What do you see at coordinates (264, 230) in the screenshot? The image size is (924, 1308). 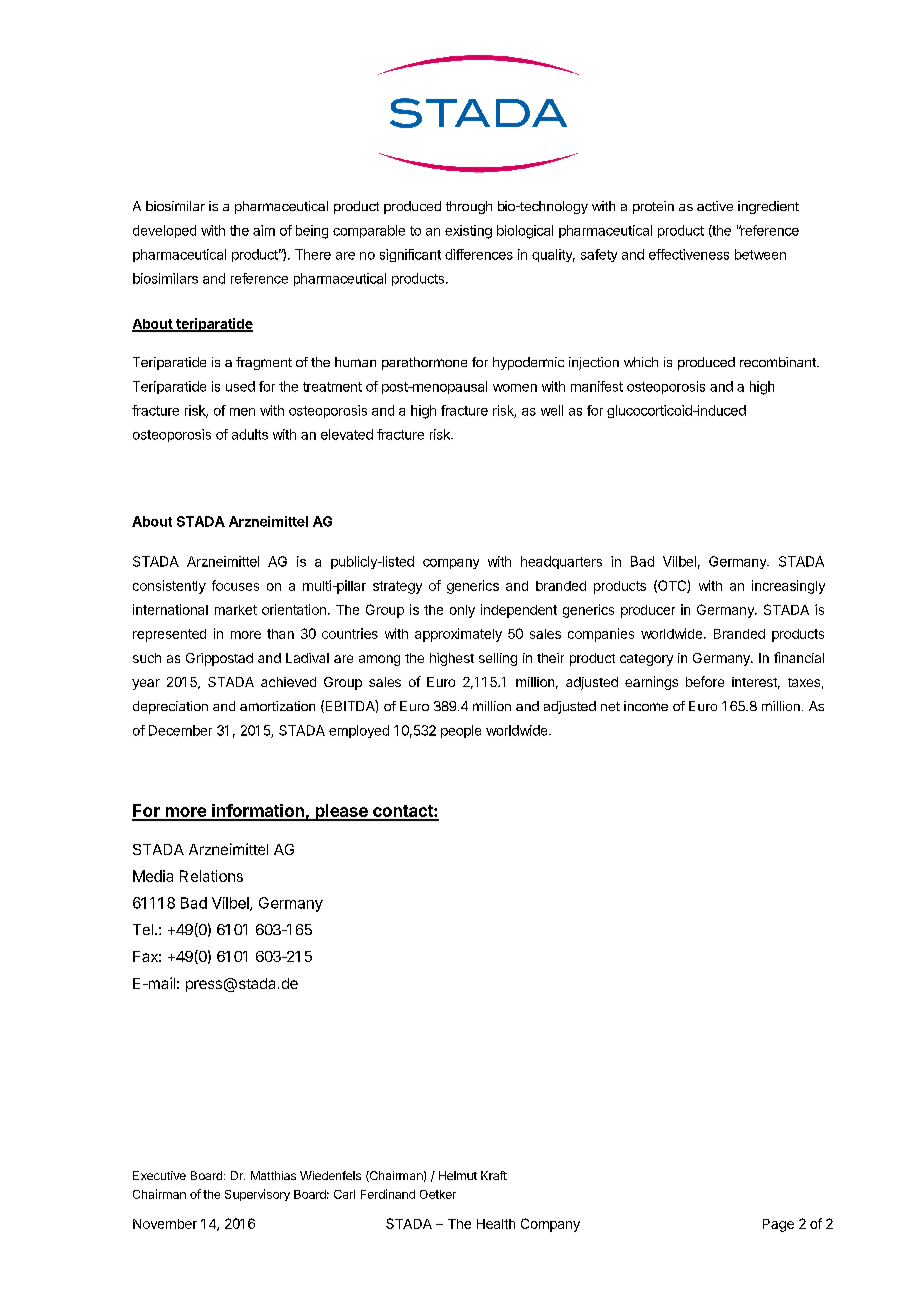 I see `aim` at bounding box center [264, 230].
